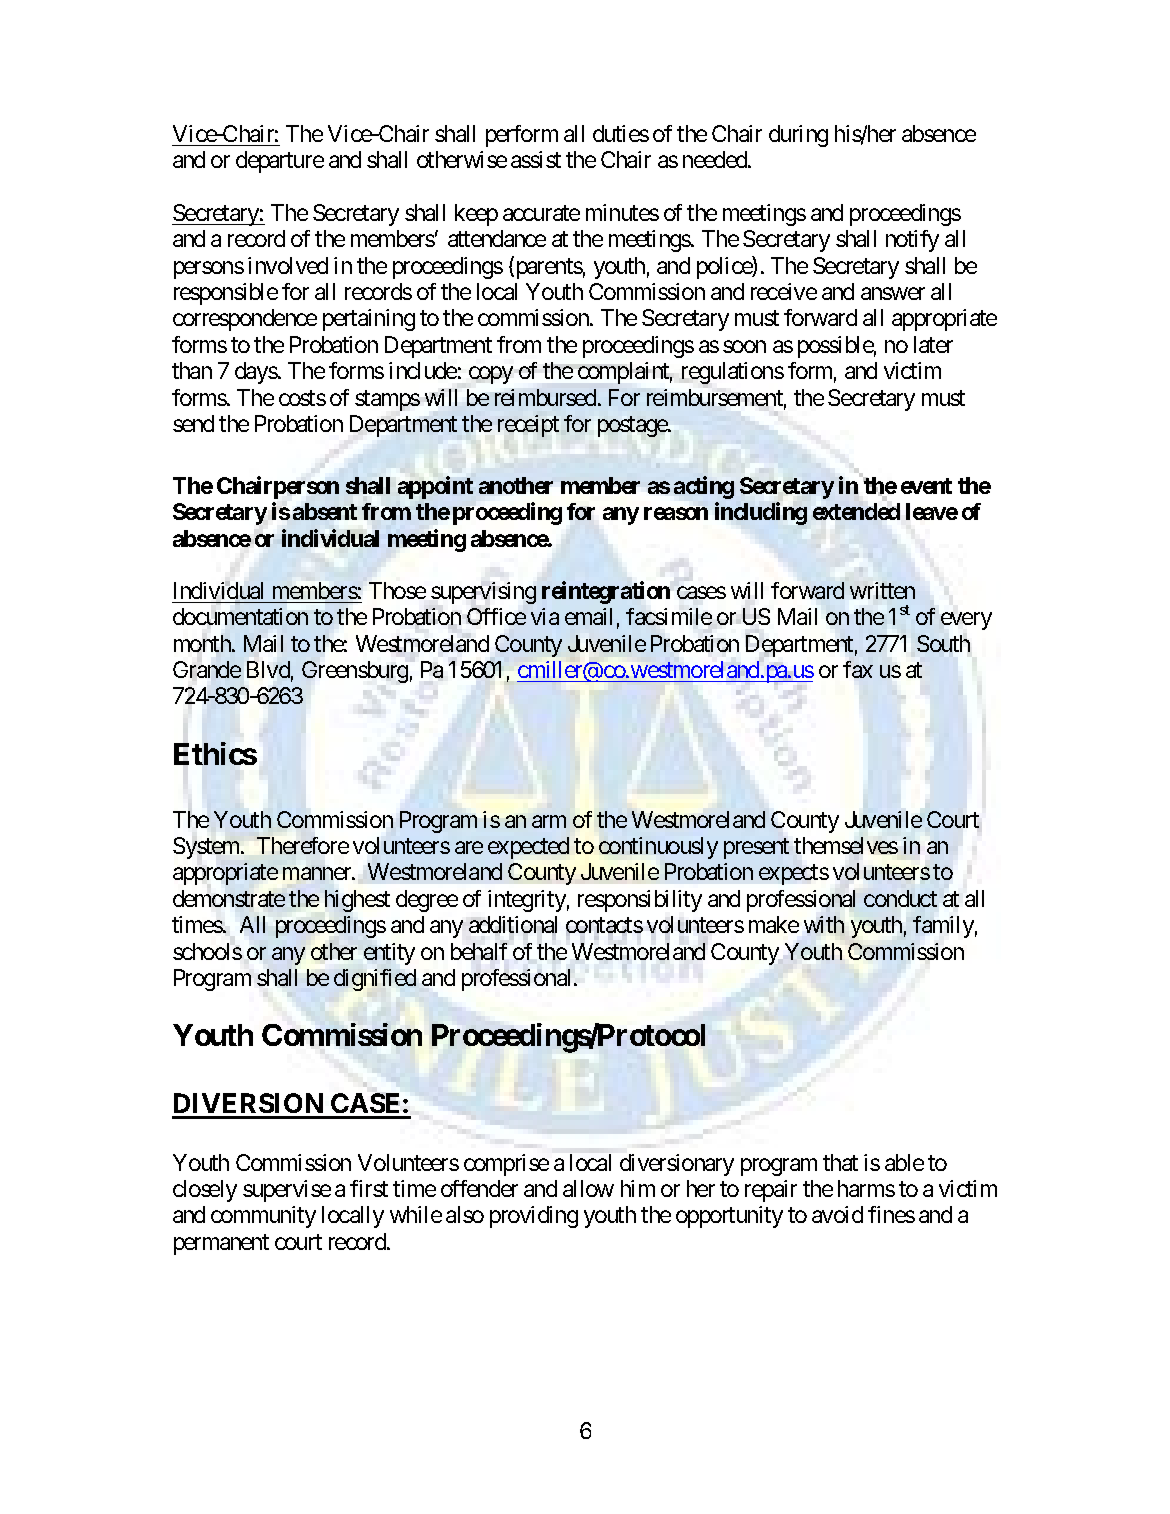  Describe the element at coordinates (545, 616) in the document. I see `via` at that location.
